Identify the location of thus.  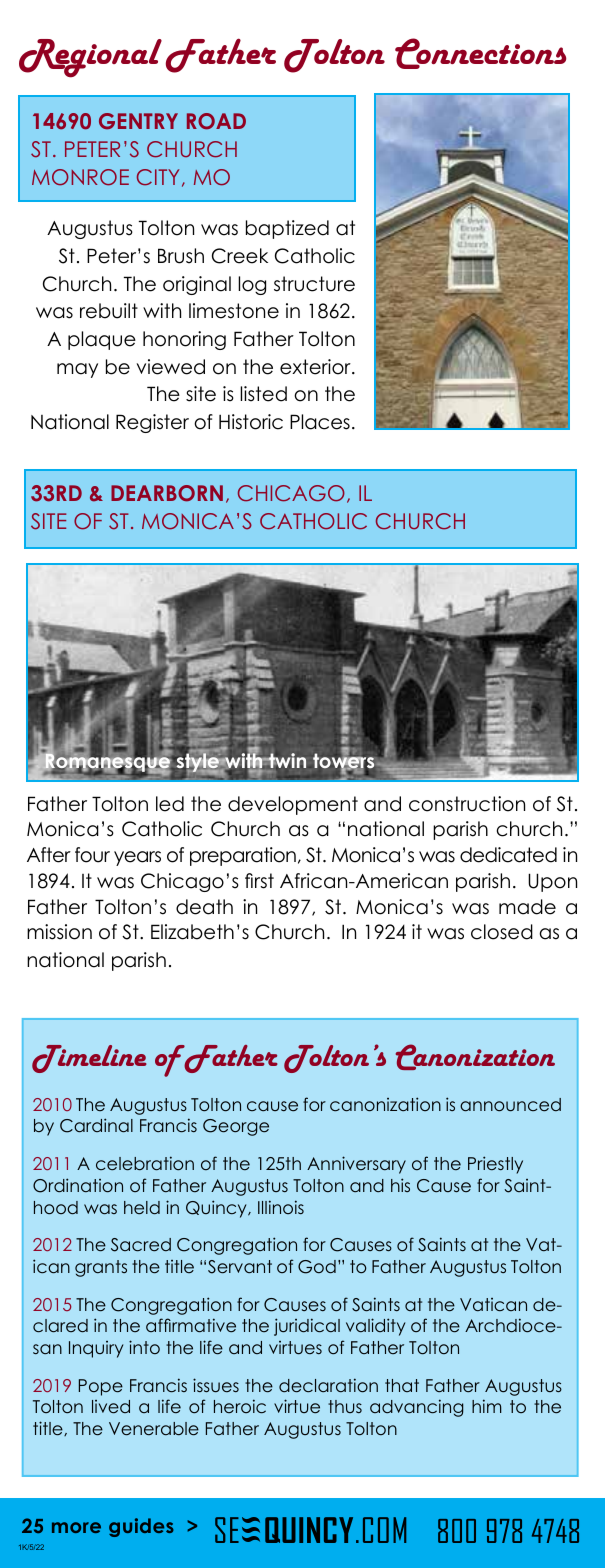
(345, 1406).
